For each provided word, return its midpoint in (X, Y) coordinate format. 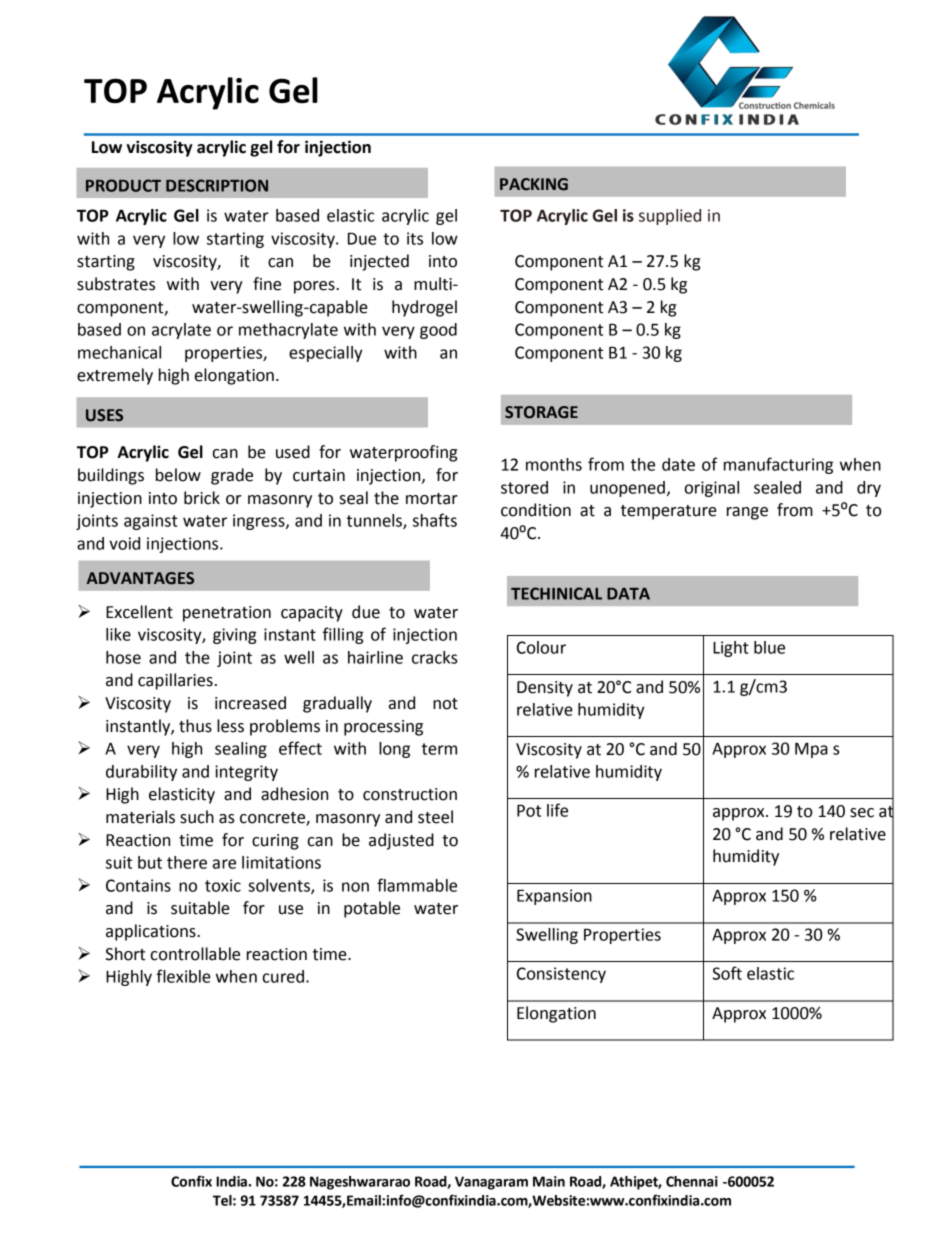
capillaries (175, 681)
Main (549, 1181)
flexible (183, 976)
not (445, 704)
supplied (670, 217)
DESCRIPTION (217, 185)
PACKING (534, 184)
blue (769, 647)
